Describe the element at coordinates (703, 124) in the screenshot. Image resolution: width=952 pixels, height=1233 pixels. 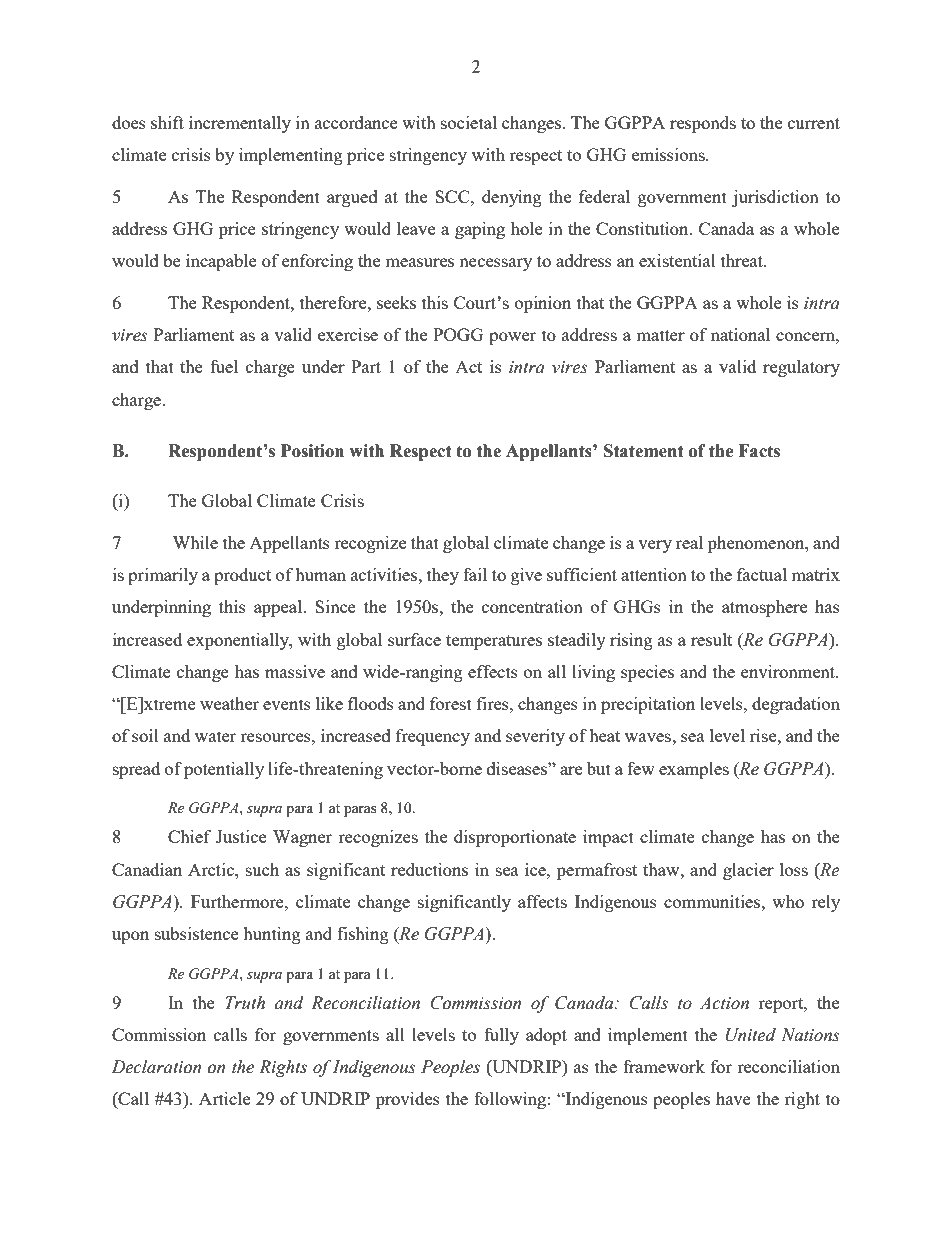
I see `responds` at that location.
